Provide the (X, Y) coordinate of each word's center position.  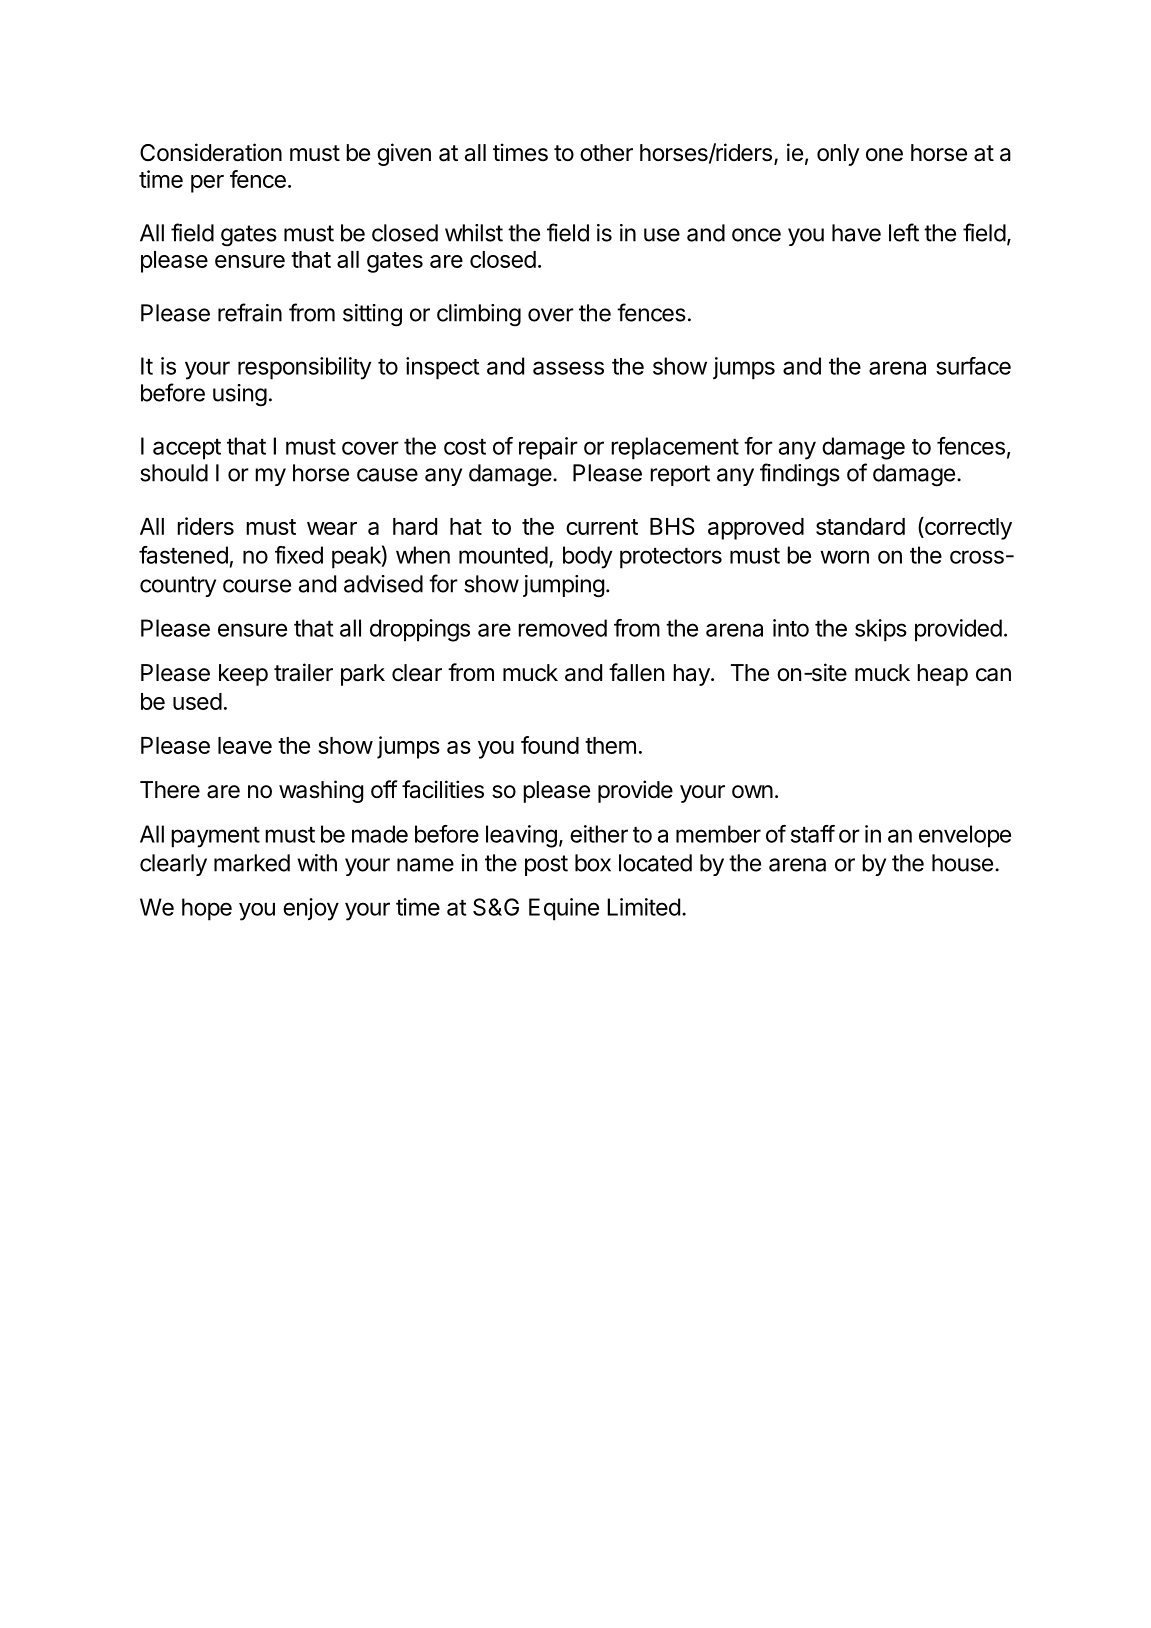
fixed (299, 555)
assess (568, 368)
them (610, 745)
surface (973, 366)
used (197, 701)
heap (942, 675)
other (606, 153)
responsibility (304, 368)
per (207, 184)
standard (860, 526)
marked (252, 863)
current (602, 527)
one (884, 155)
